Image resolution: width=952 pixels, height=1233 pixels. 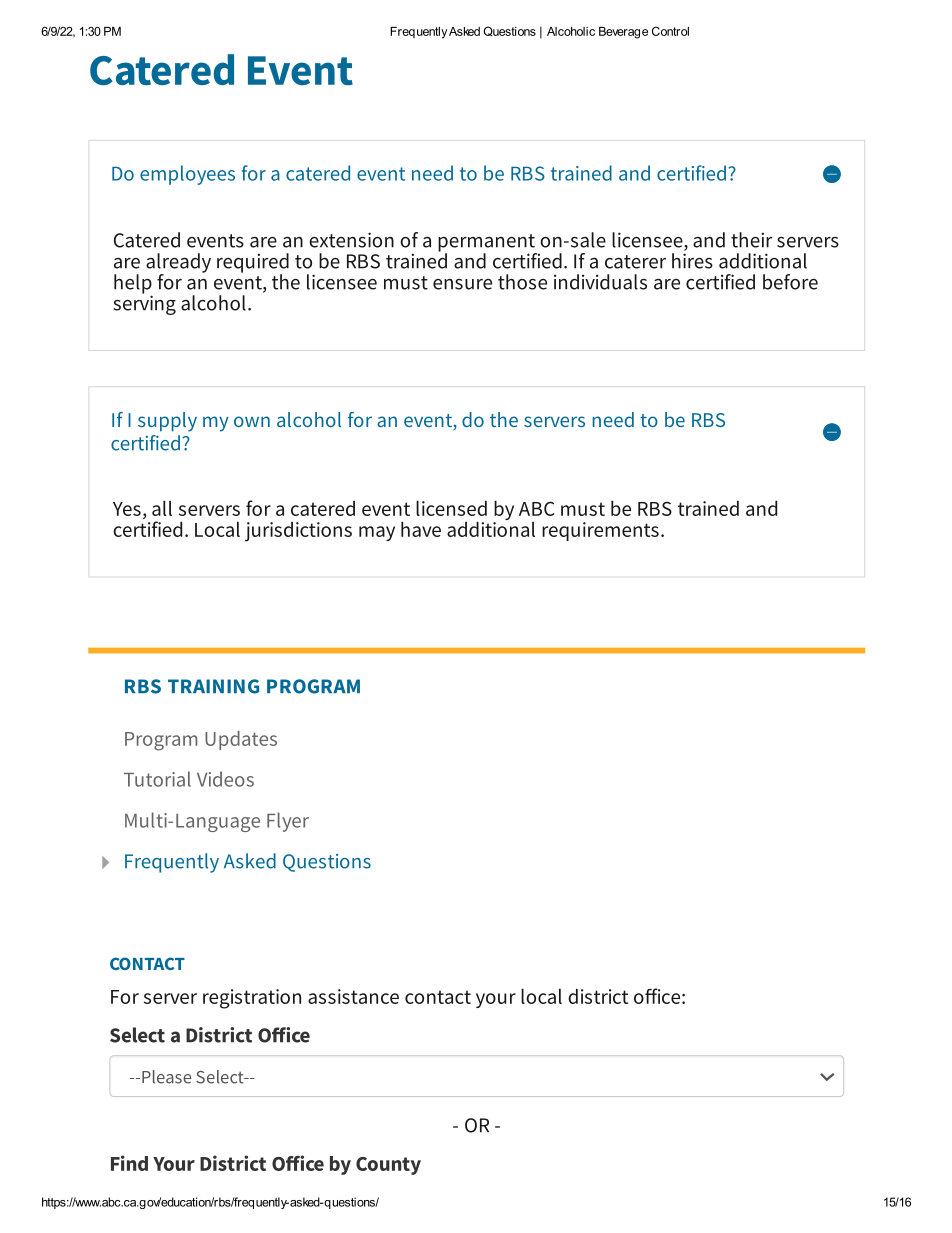 What do you see at coordinates (166, 1077) in the page?
I see `Please` at bounding box center [166, 1077].
